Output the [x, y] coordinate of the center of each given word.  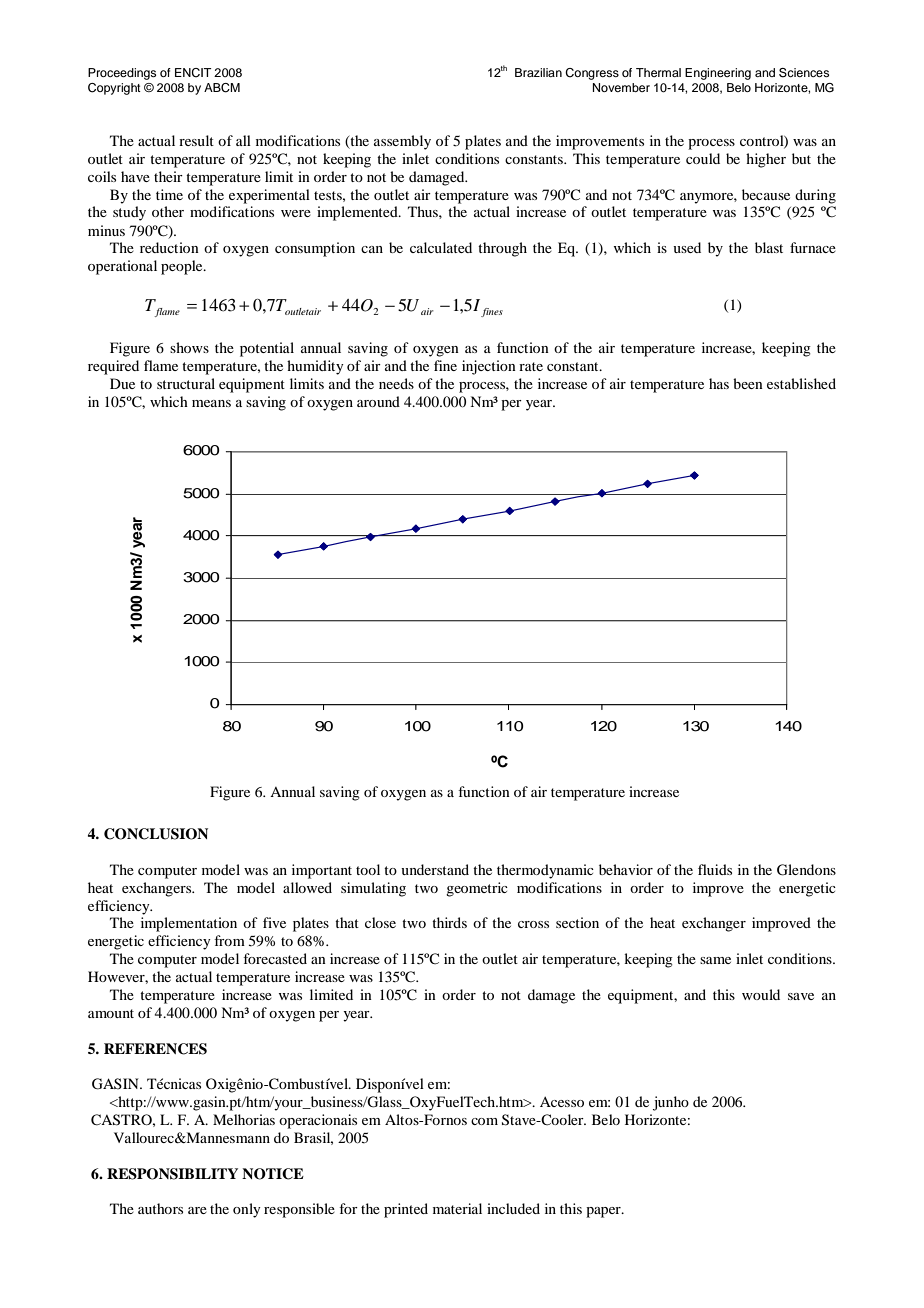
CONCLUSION [156, 834]
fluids [715, 869]
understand [435, 869]
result [196, 140]
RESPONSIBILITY [172, 1174]
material [457, 1208]
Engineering [718, 74]
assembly [402, 142]
